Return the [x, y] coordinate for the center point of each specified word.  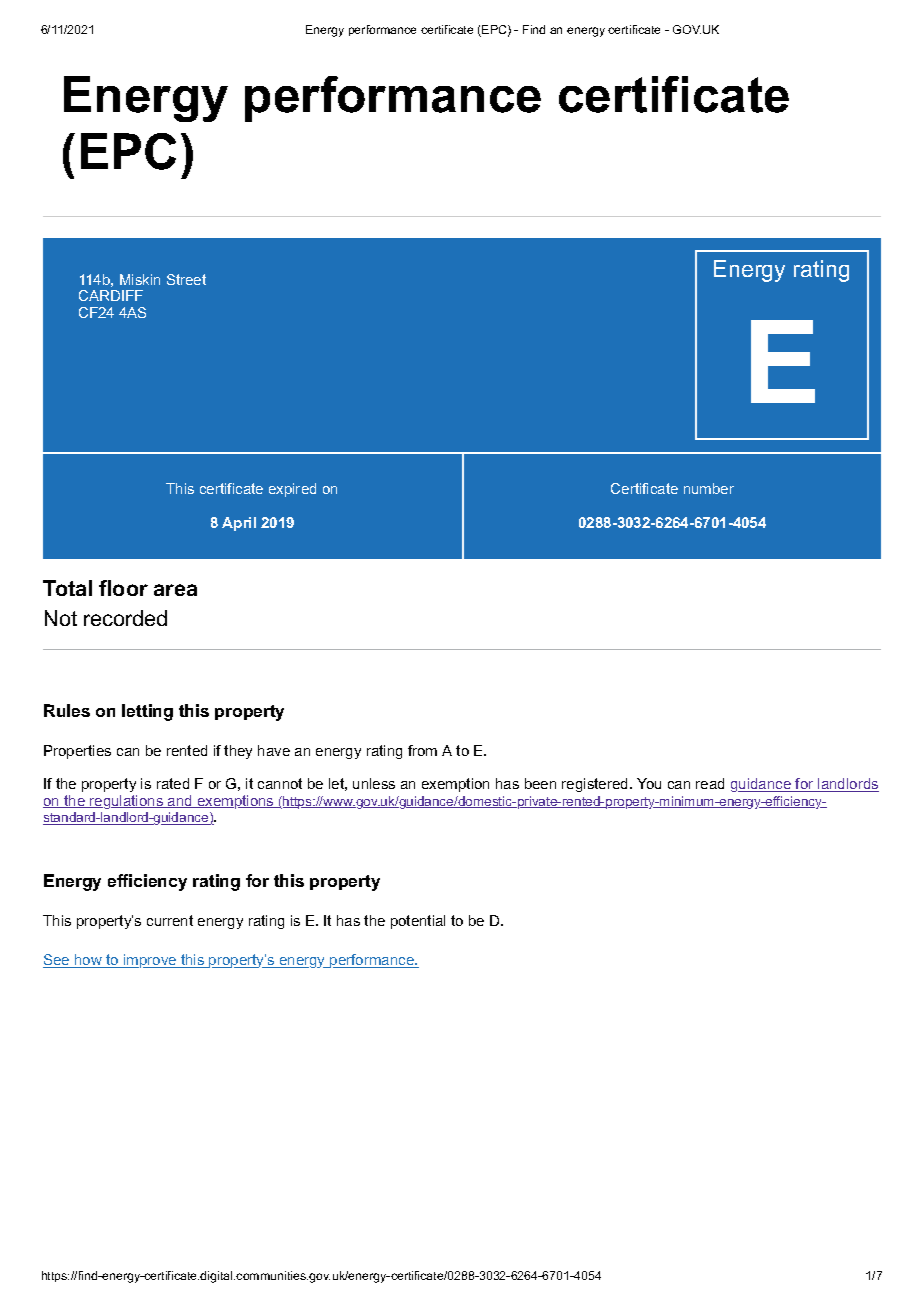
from [422, 750]
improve [150, 961]
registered [594, 785]
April [239, 524]
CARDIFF [111, 295]
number [709, 488]
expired [292, 490]
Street [186, 279]
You [649, 783]
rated [173, 783]
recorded [125, 618]
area [175, 590]
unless [374, 783]
